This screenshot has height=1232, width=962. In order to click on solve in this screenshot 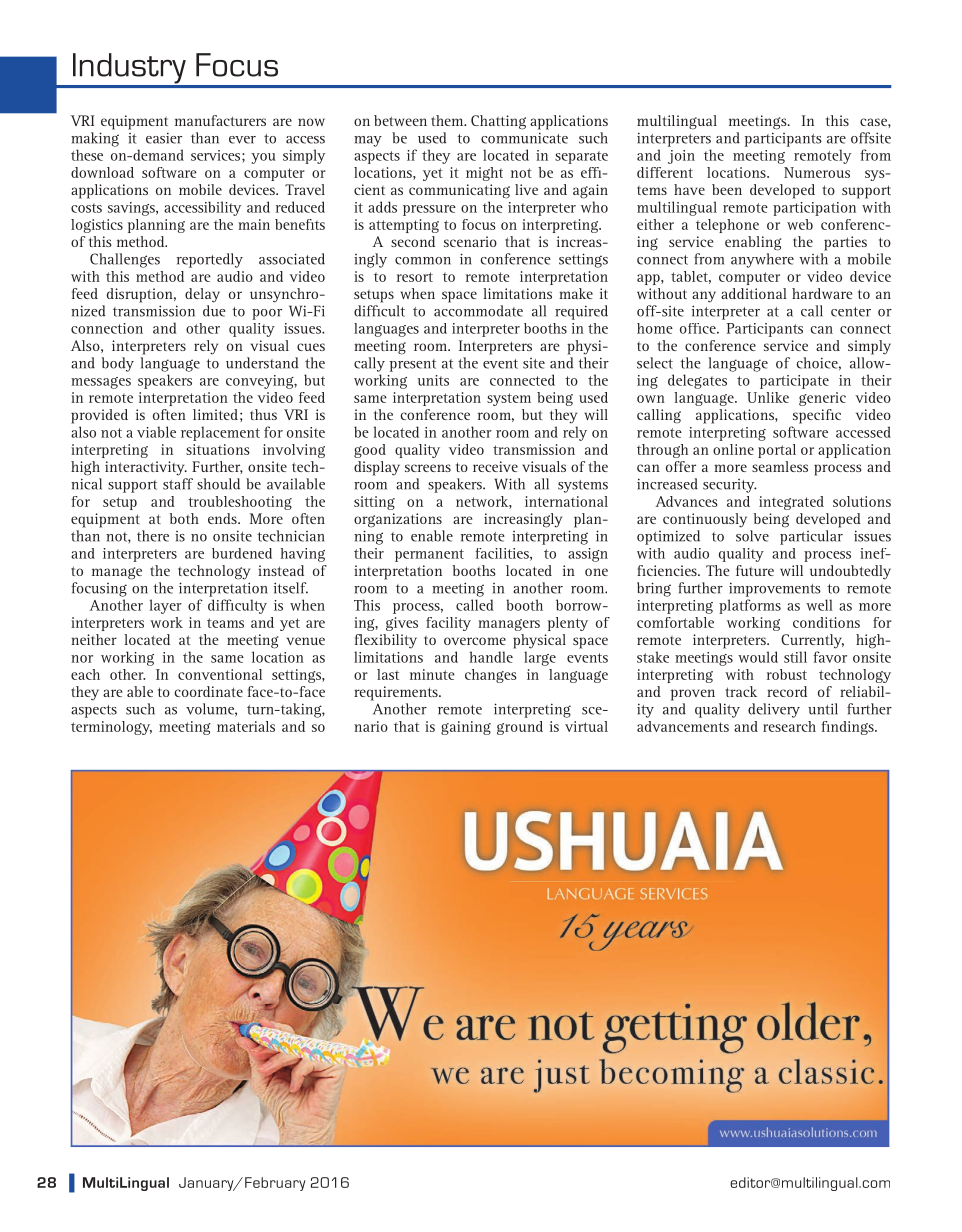, I will do `click(752, 536)`.
